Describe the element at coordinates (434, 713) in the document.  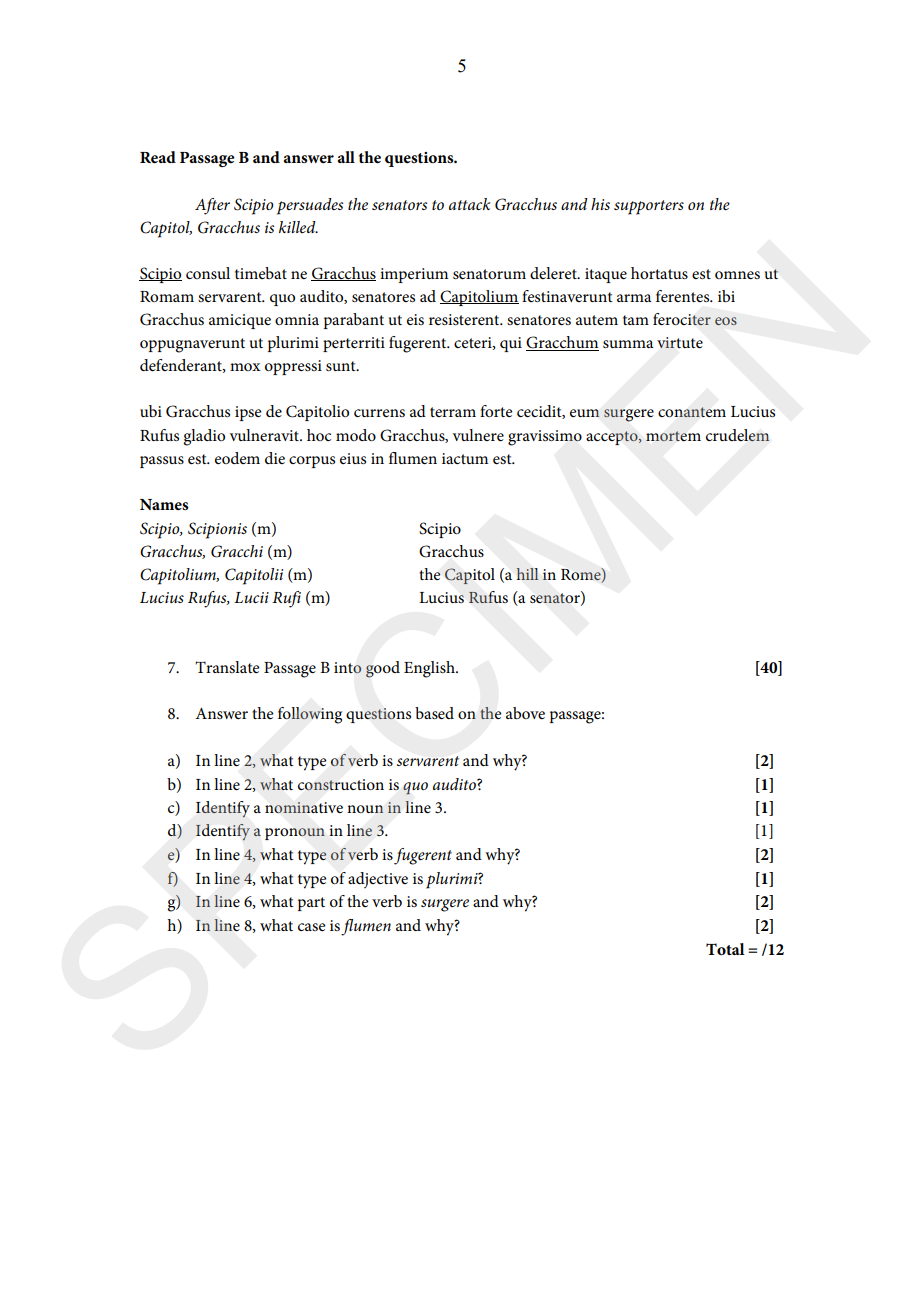
I see `based` at that location.
